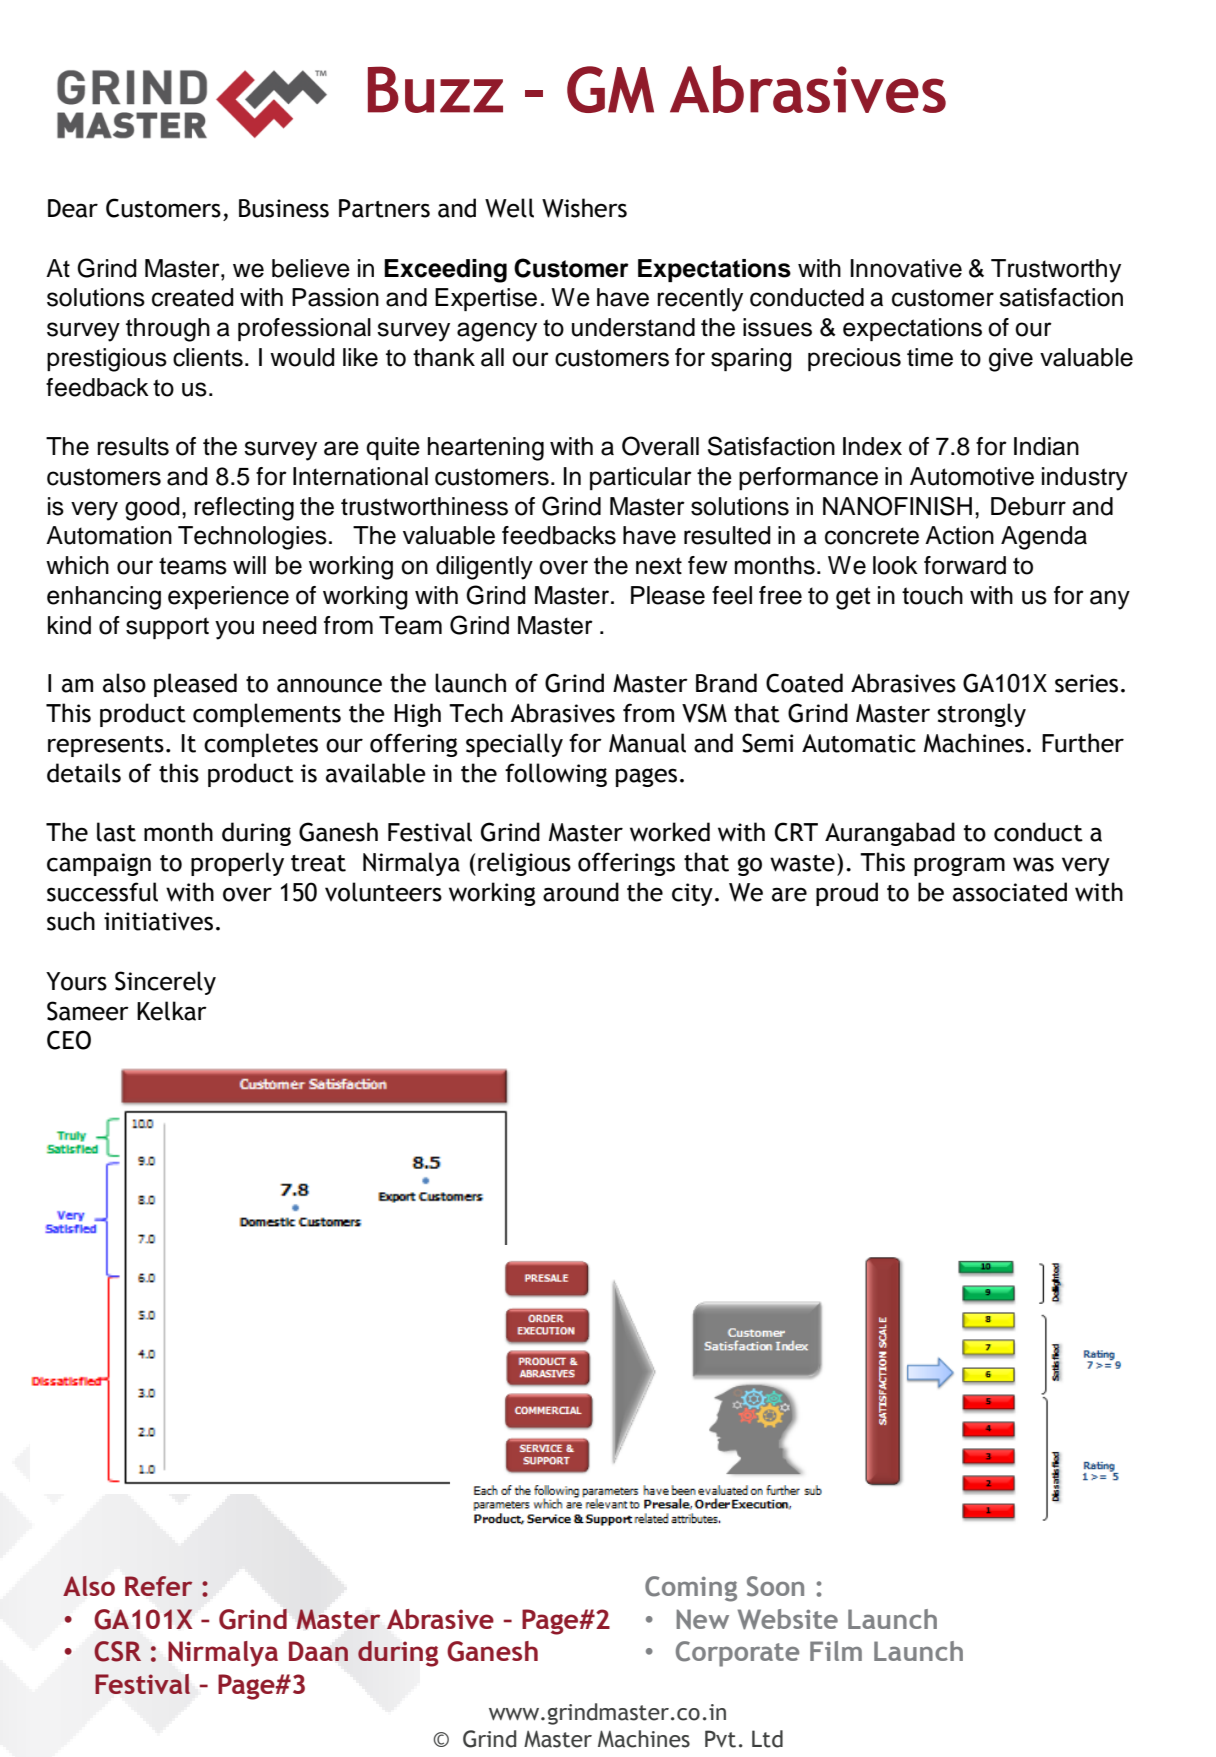 The image size is (1216, 1757). What do you see at coordinates (117, 1651) in the screenshot?
I see `CSR` at bounding box center [117, 1651].
